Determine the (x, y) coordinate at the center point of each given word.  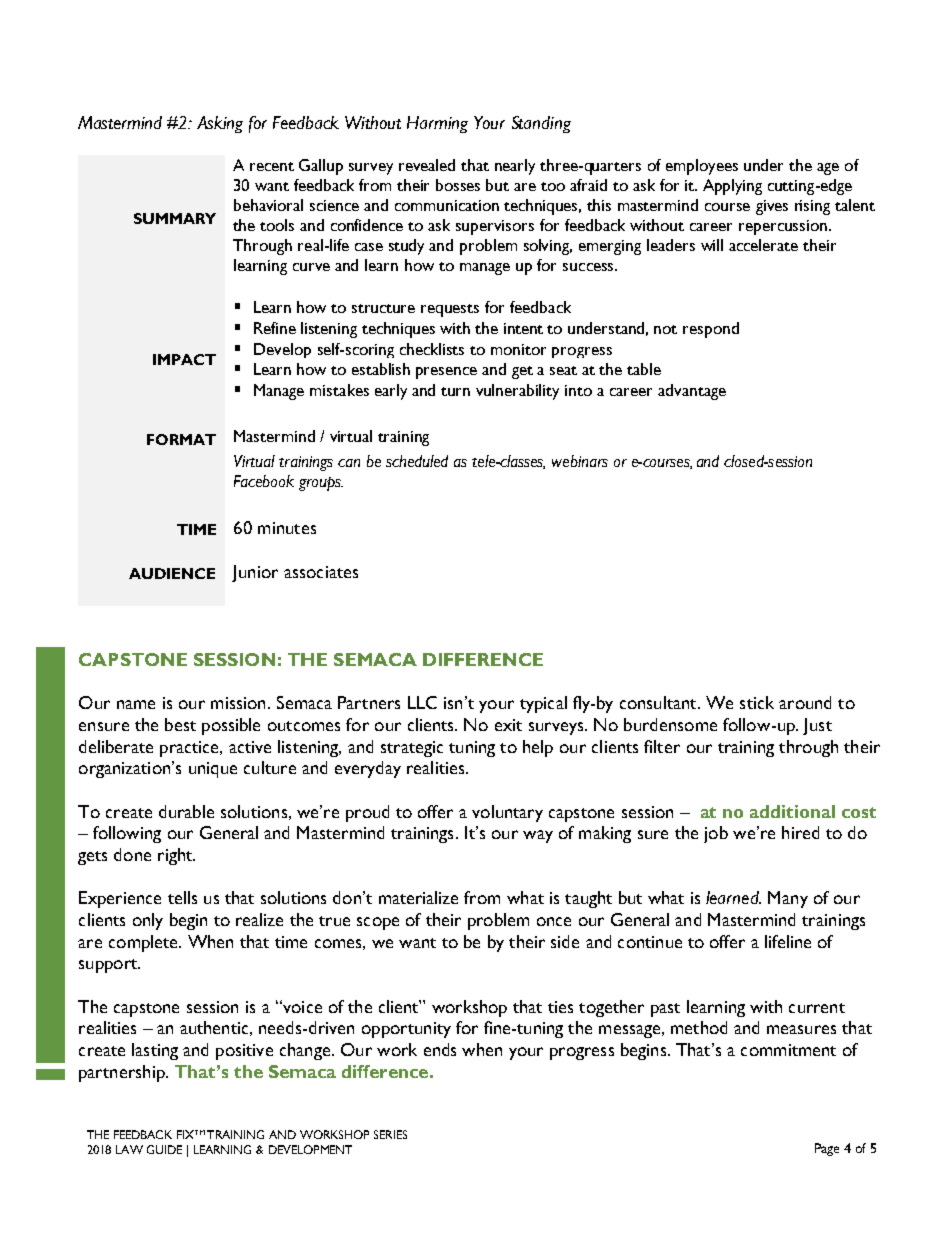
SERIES (390, 1134)
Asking (220, 124)
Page (827, 1149)
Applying (732, 187)
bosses (458, 185)
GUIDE (164, 1149)
